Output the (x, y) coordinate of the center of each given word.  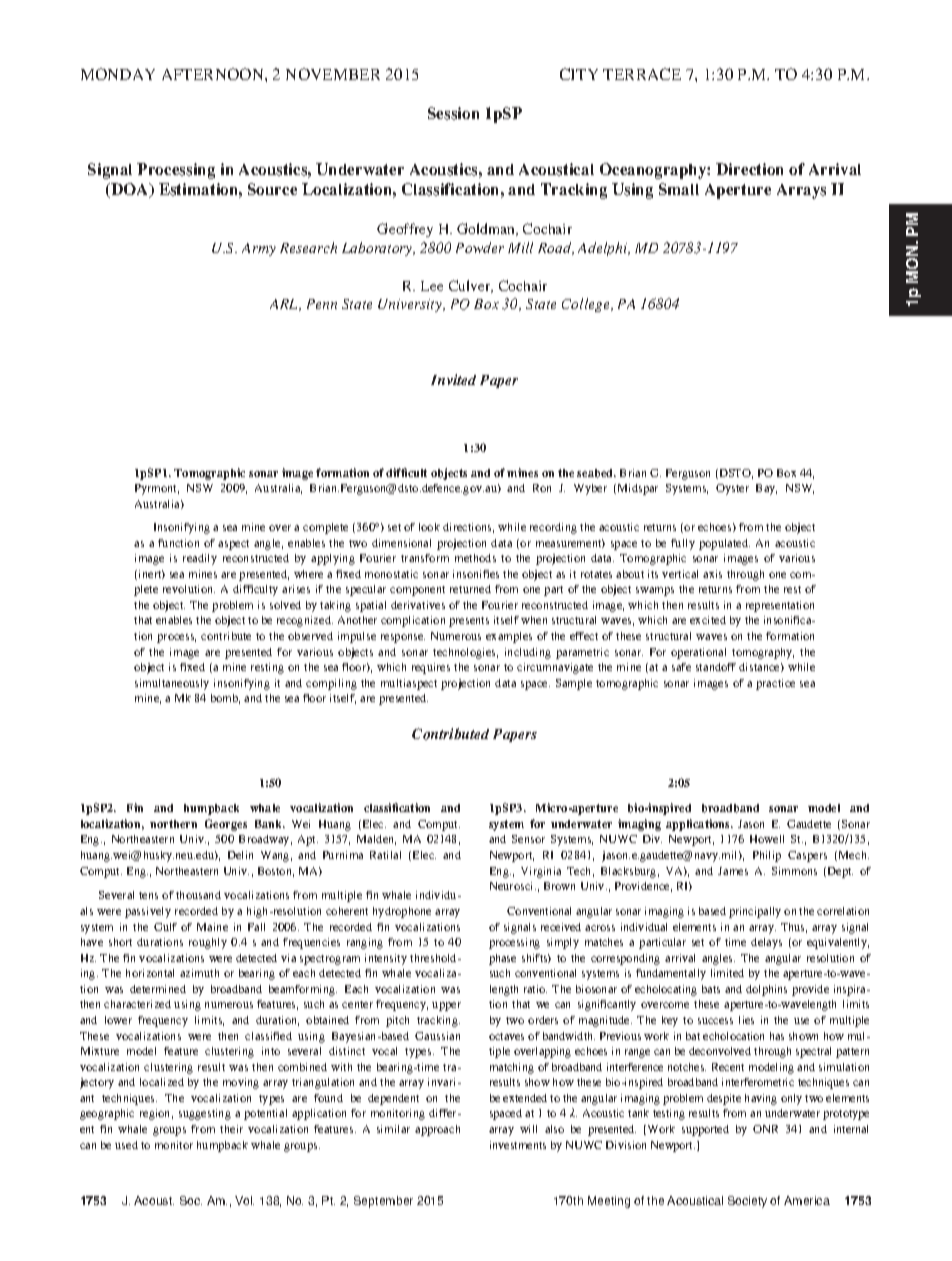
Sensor (528, 839)
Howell (767, 839)
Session (453, 113)
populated (724, 544)
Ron (542, 488)
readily (200, 559)
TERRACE (642, 74)
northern (173, 824)
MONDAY (118, 74)
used (126, 1145)
